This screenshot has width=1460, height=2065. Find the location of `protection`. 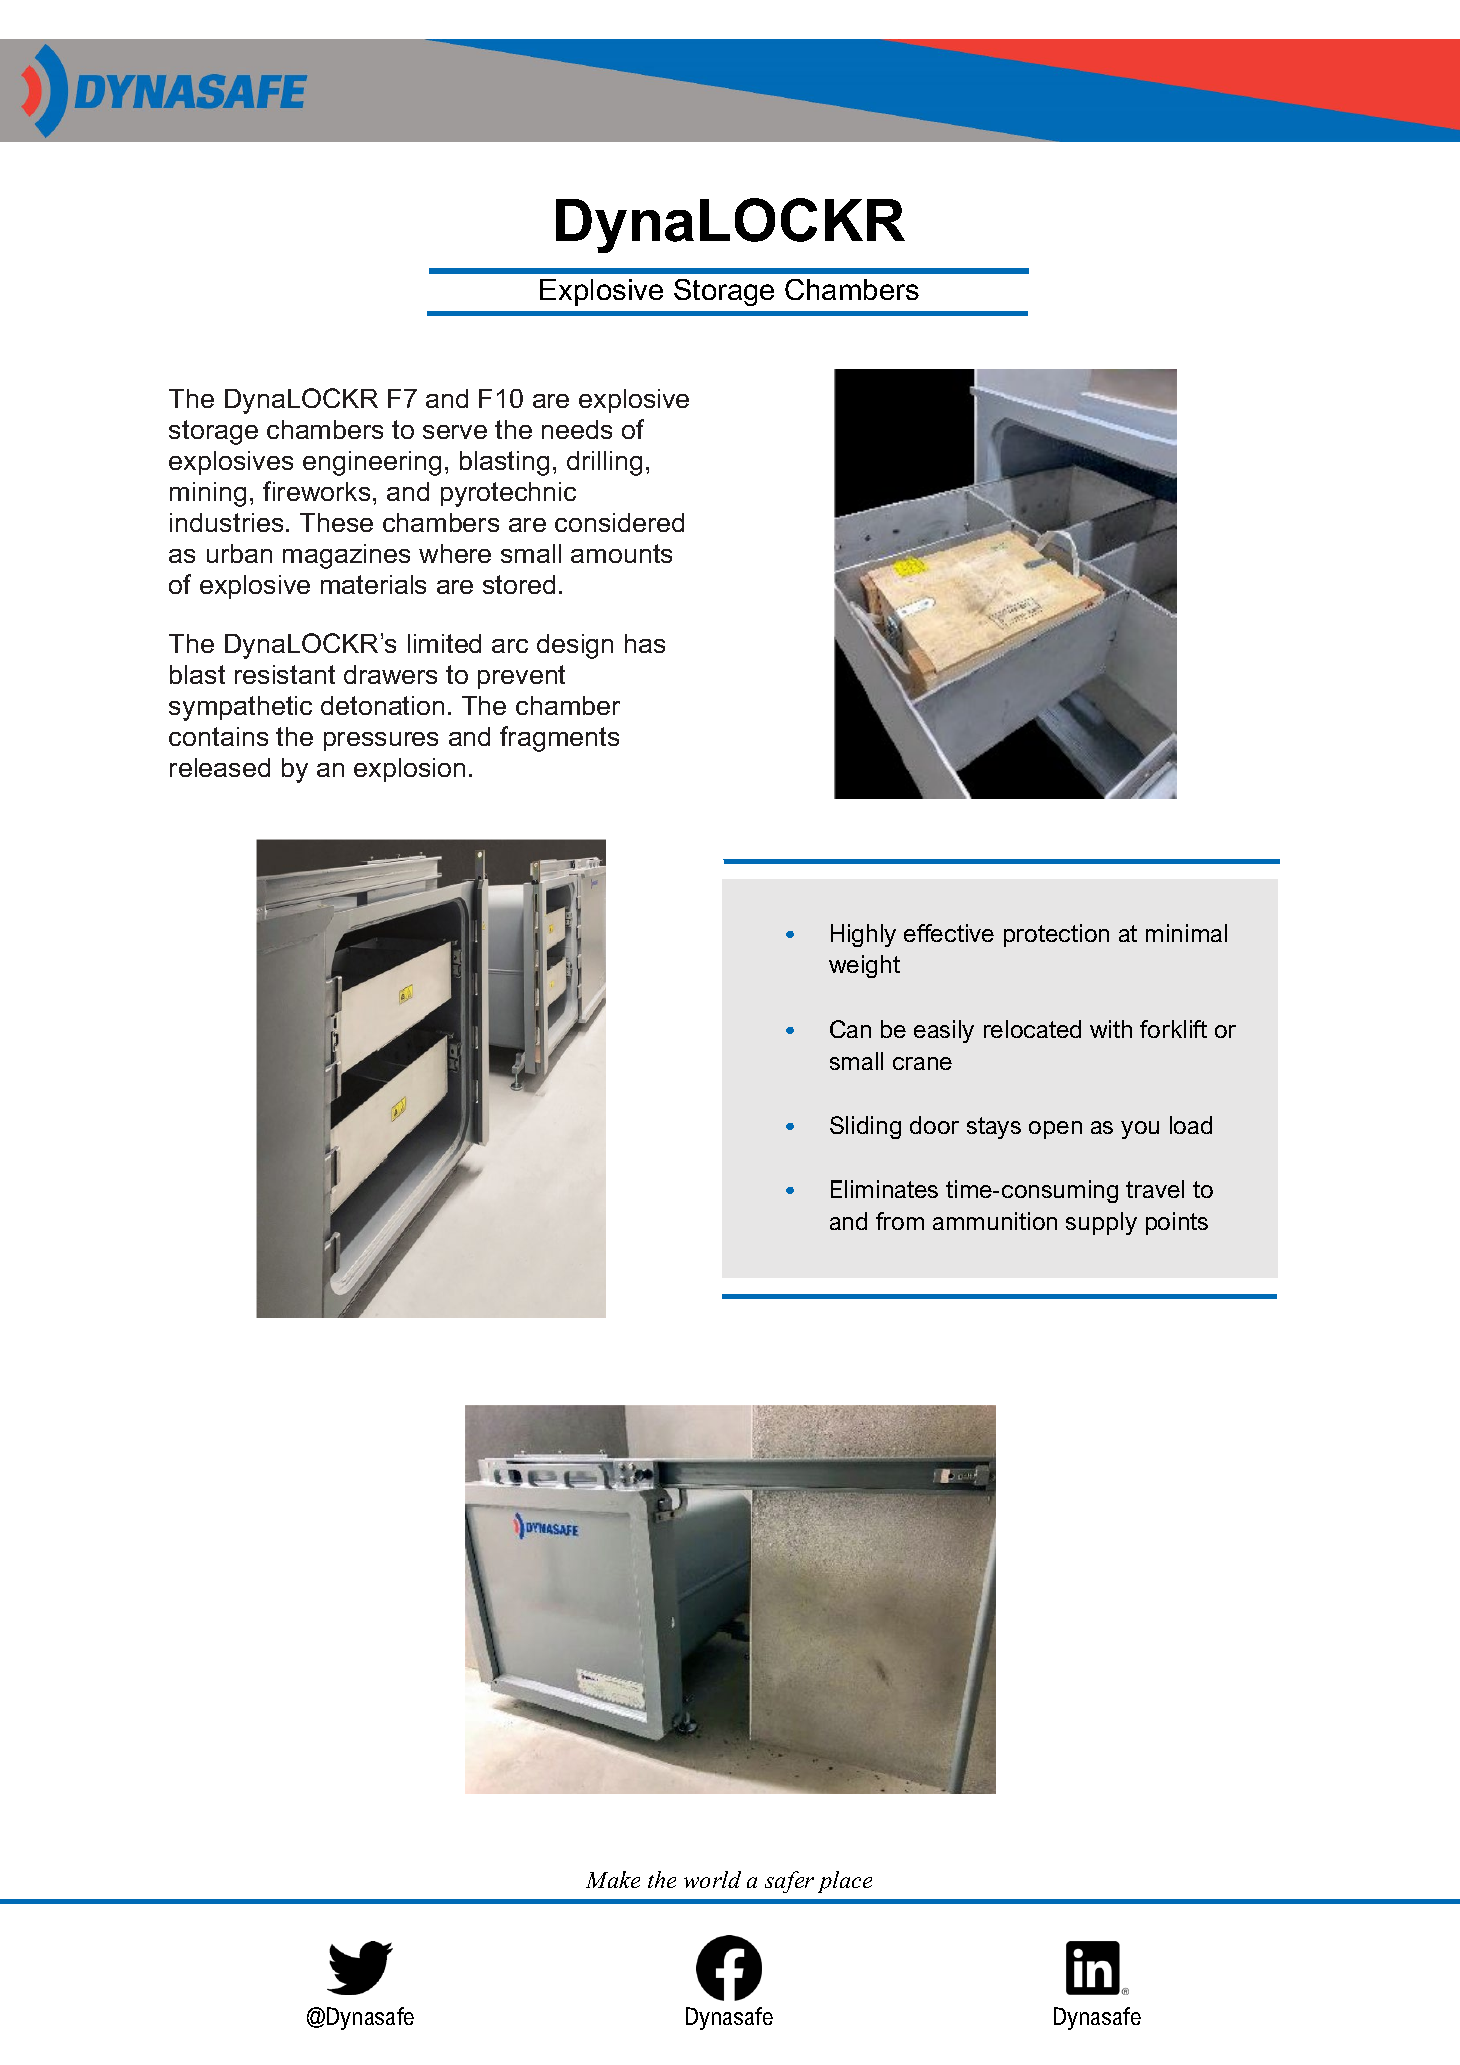

protection is located at coordinates (1056, 935).
